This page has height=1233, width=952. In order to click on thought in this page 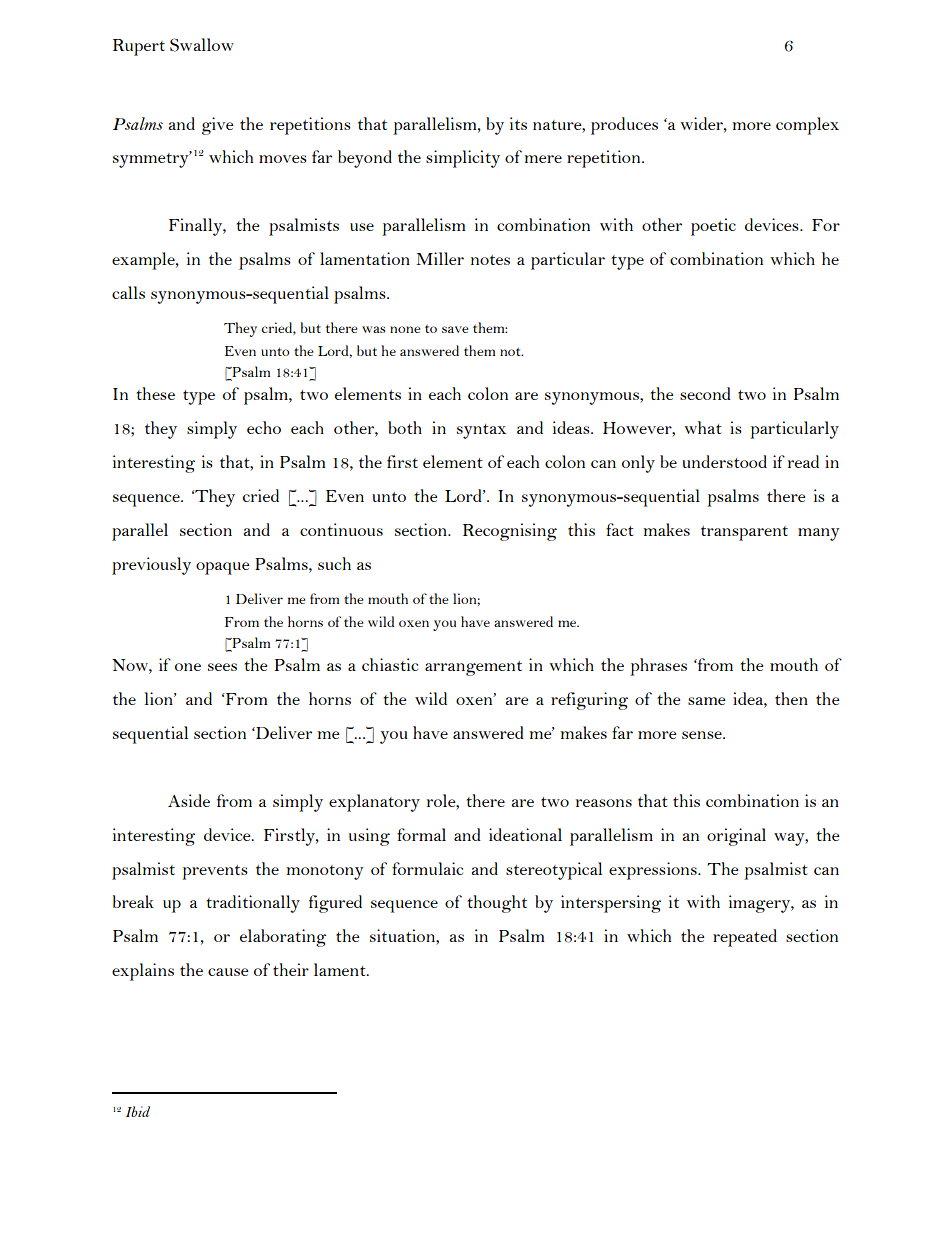, I will do `click(497, 904)`.
